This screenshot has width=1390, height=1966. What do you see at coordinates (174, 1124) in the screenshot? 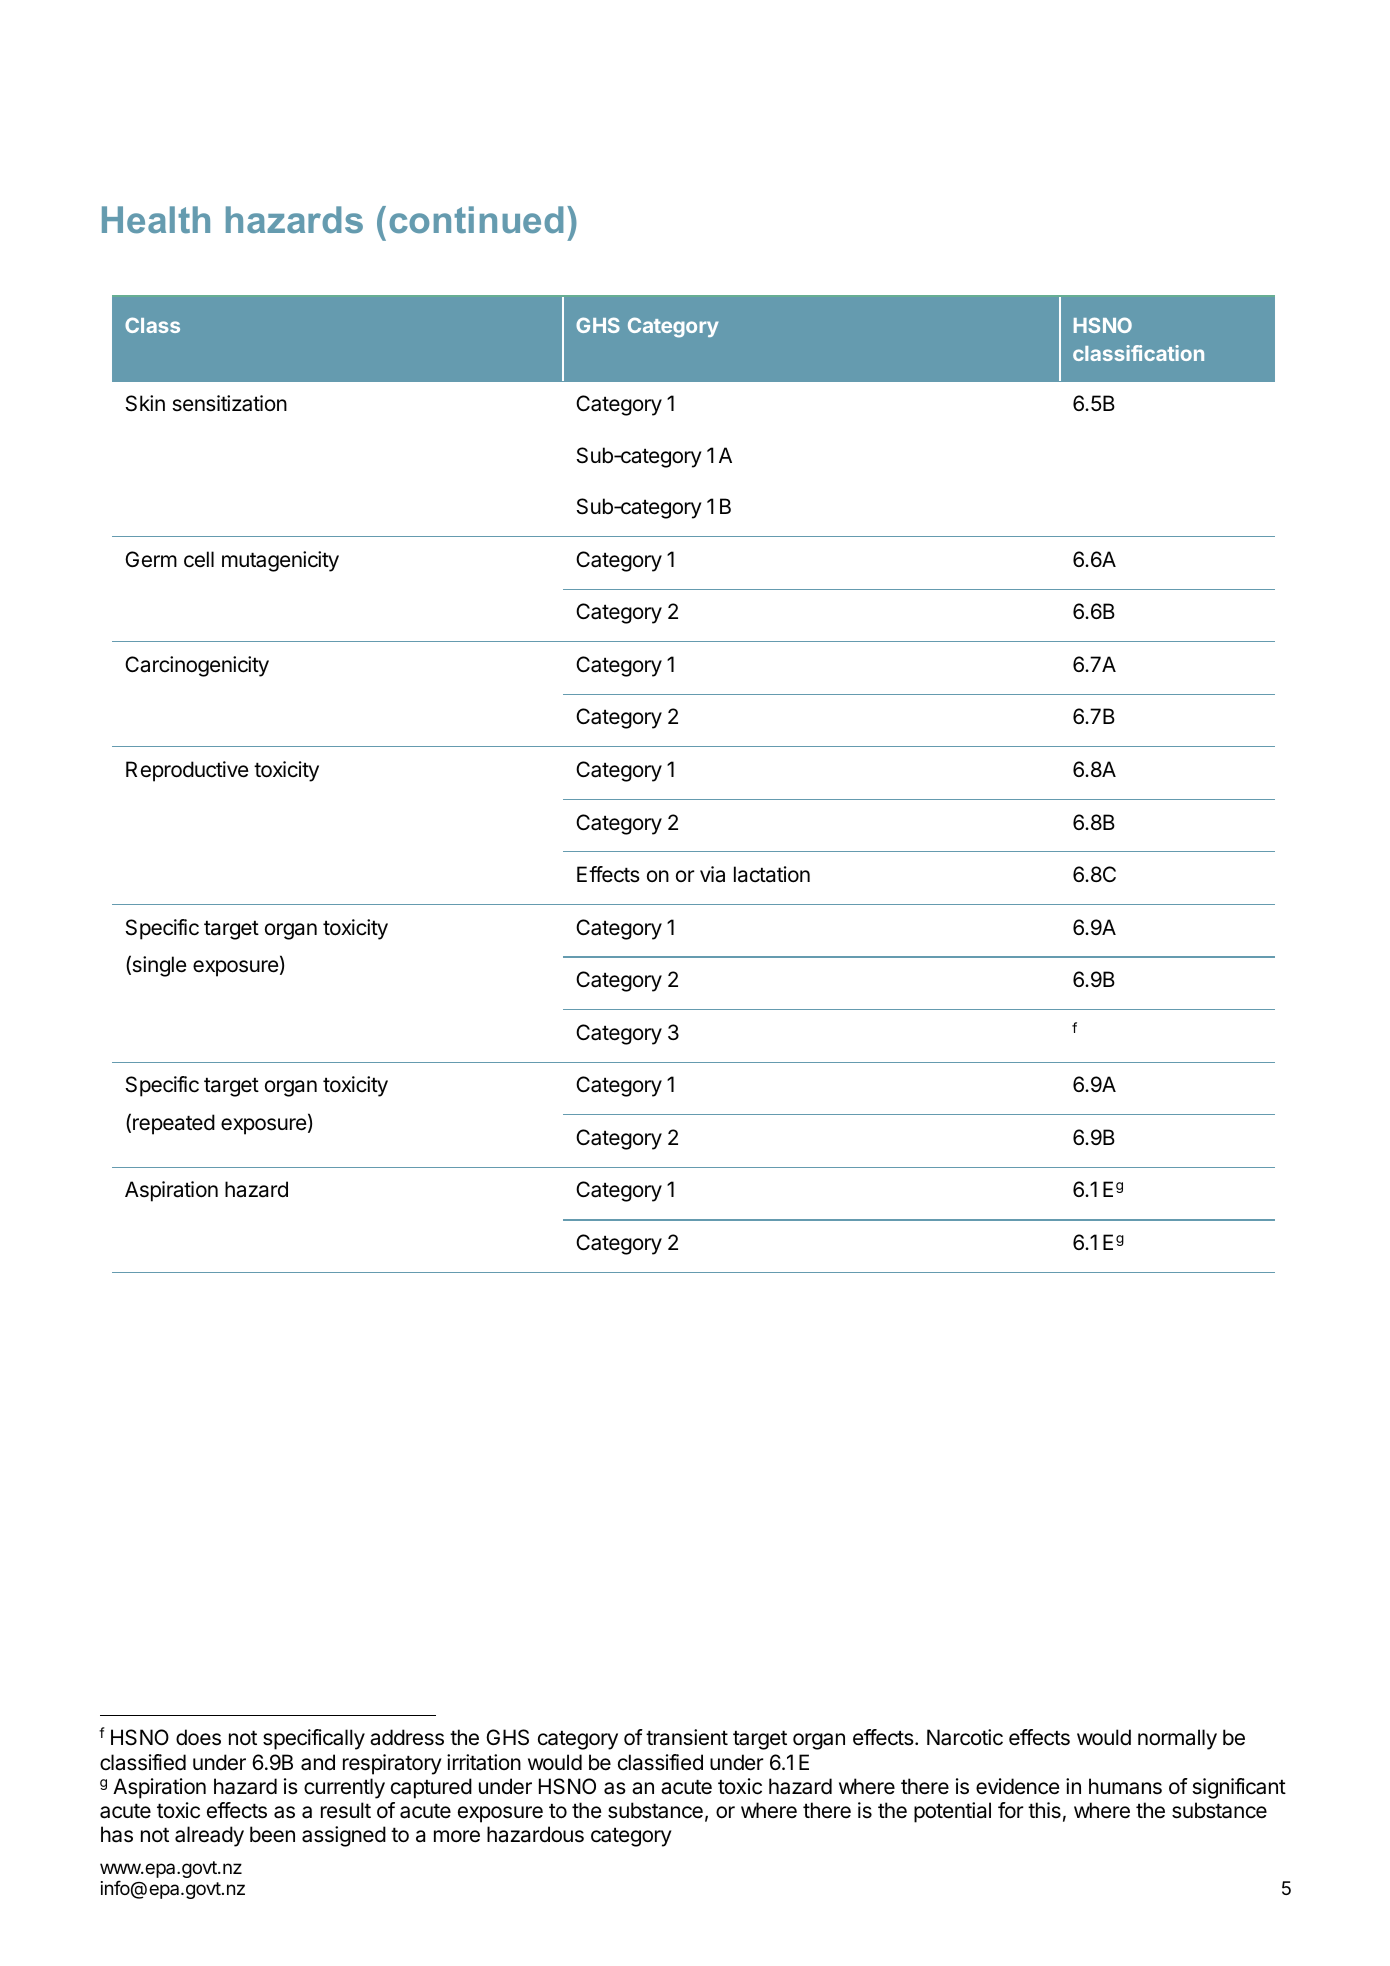
I see `repeated` at bounding box center [174, 1124].
